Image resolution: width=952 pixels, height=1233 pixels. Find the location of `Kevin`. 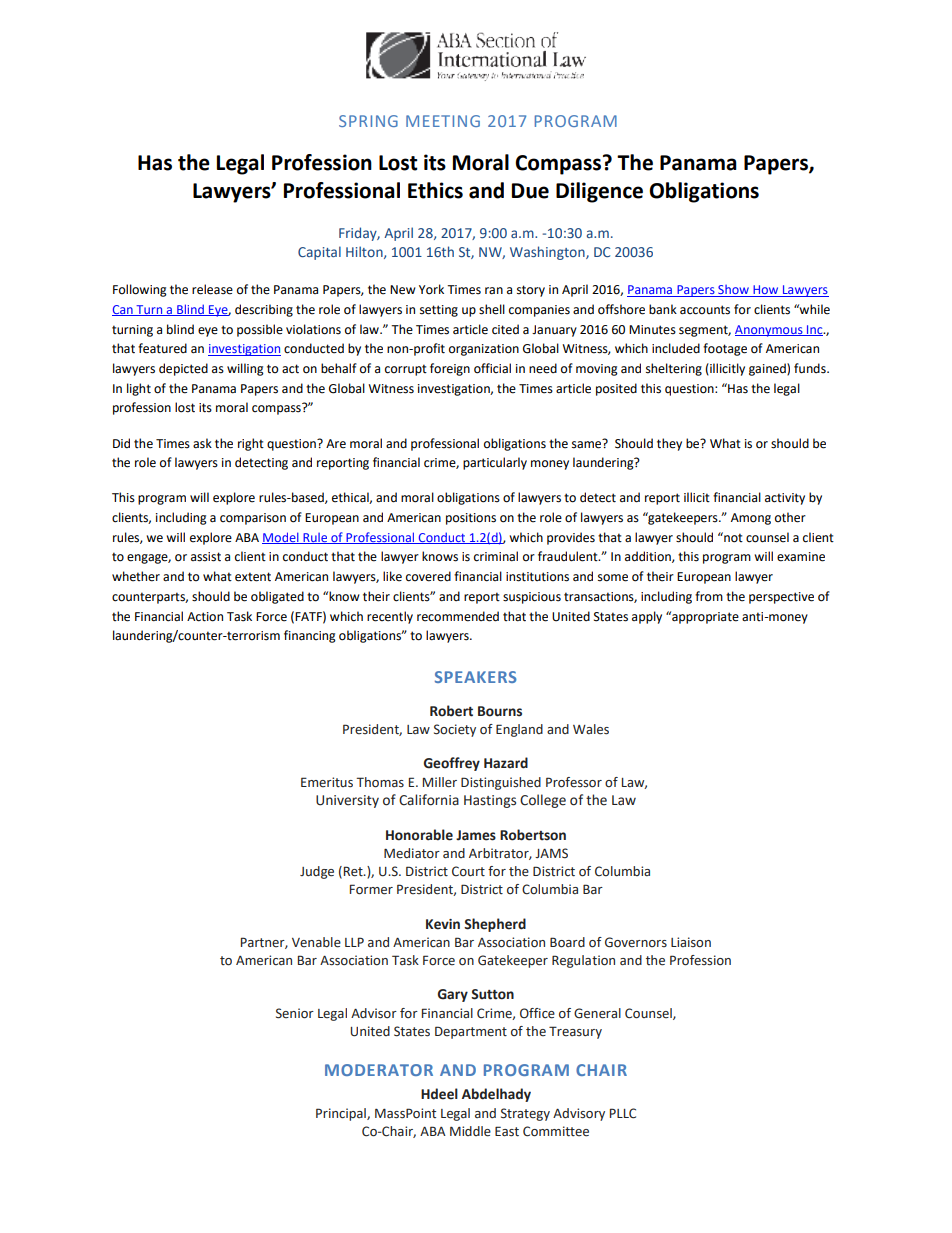

Kevin is located at coordinates (443, 924).
